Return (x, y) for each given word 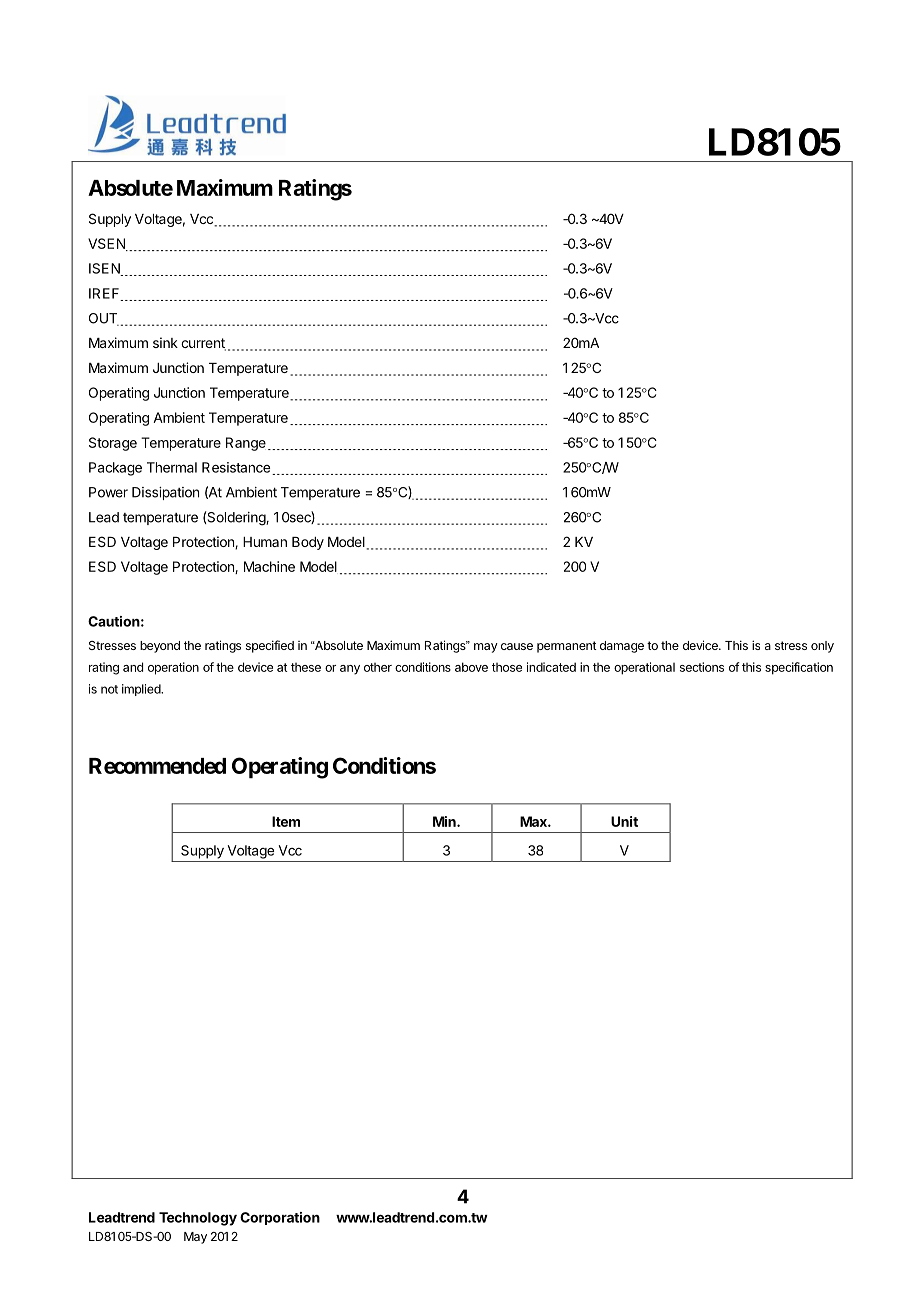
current (203, 344)
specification (799, 668)
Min (445, 821)
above (471, 667)
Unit (624, 821)
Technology (198, 1219)
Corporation (280, 1218)
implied (142, 690)
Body (308, 543)
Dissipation (165, 493)
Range (246, 444)
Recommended (157, 766)
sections (702, 667)
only (822, 647)
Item (286, 821)
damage (622, 647)
